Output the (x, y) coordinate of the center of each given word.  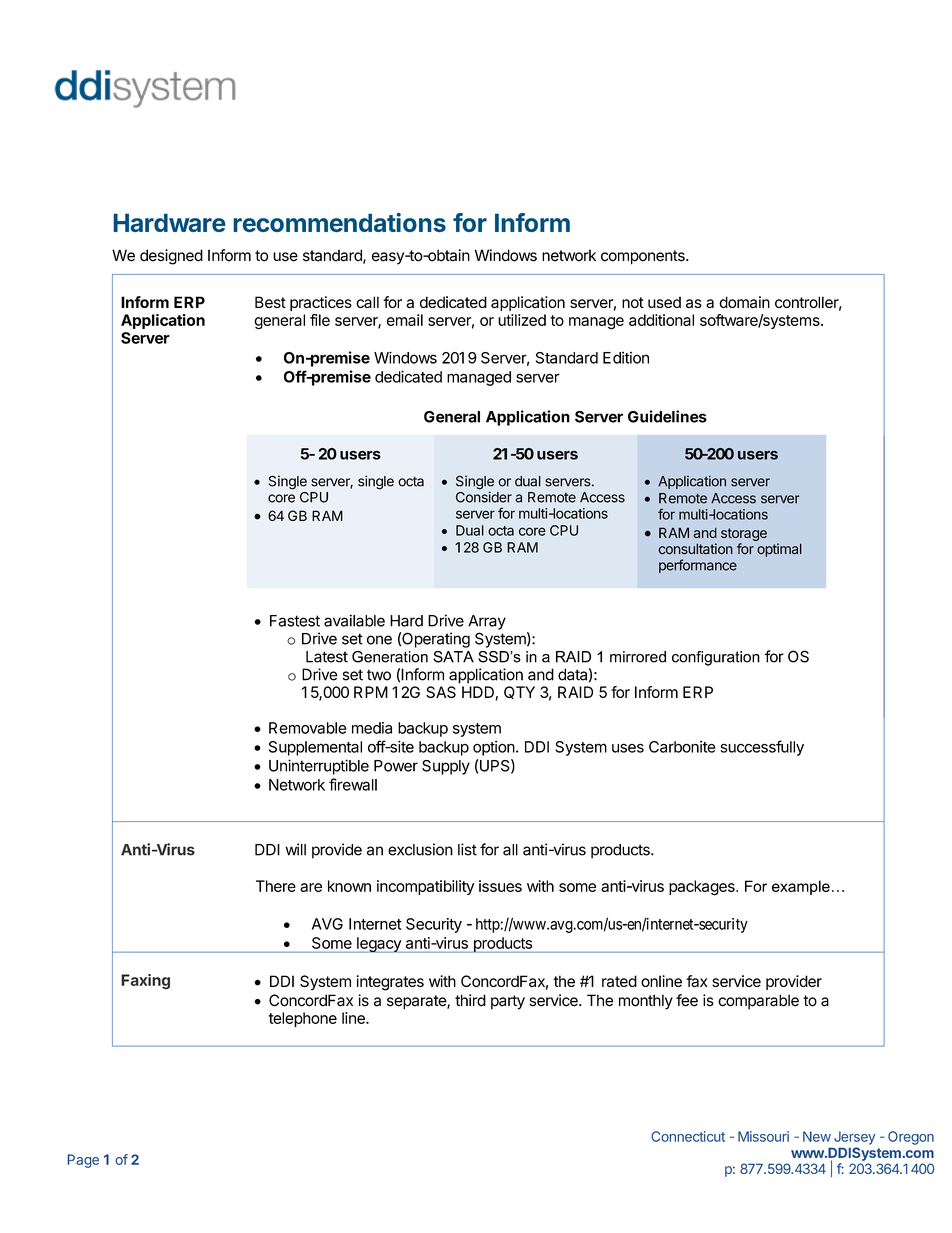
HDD (479, 693)
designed (171, 257)
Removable (308, 728)
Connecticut (688, 1136)
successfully (762, 748)
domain (744, 302)
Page (83, 1161)
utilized (522, 320)
